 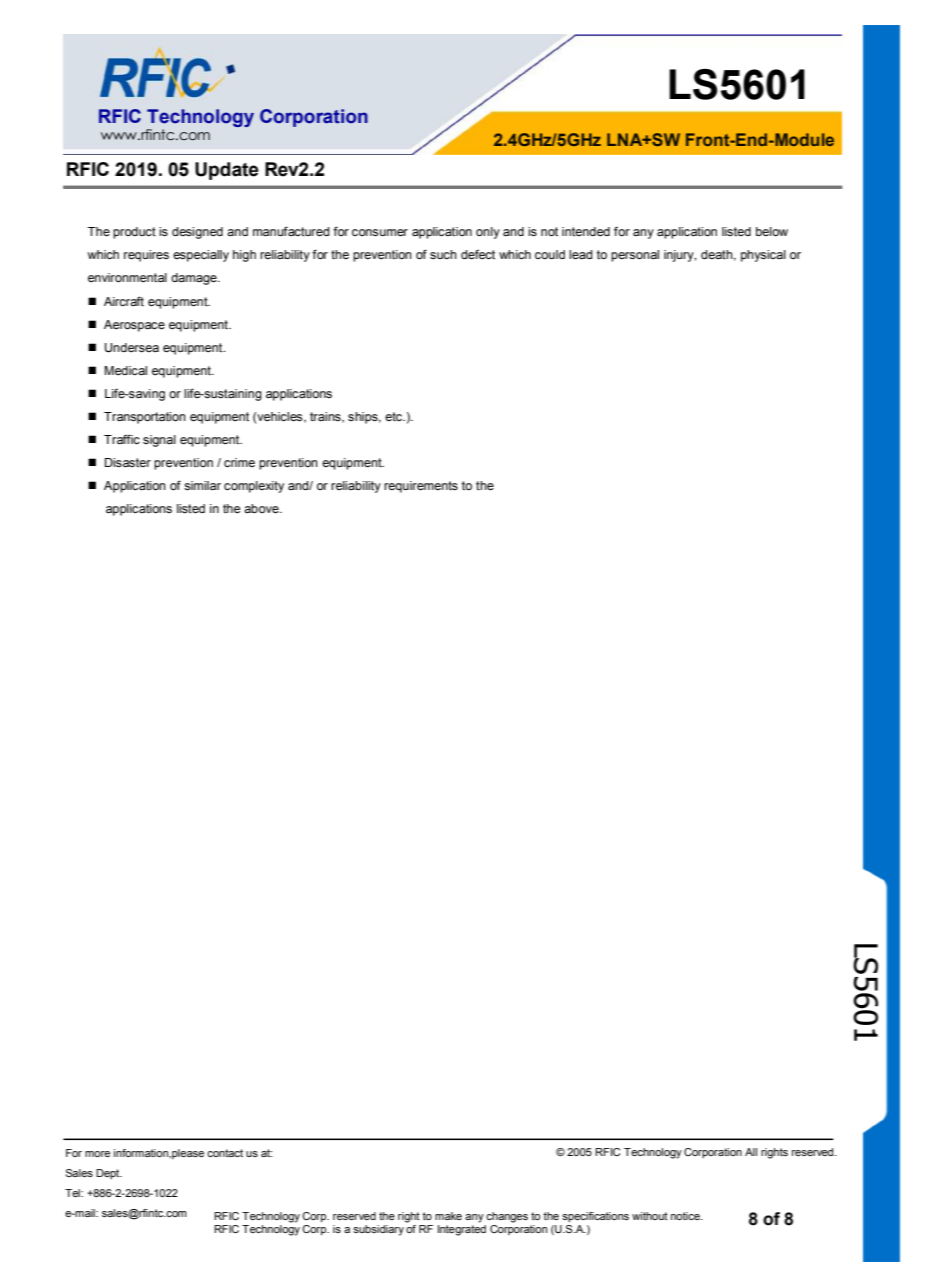 I want to click on notice, so click(x=686, y=1216).
